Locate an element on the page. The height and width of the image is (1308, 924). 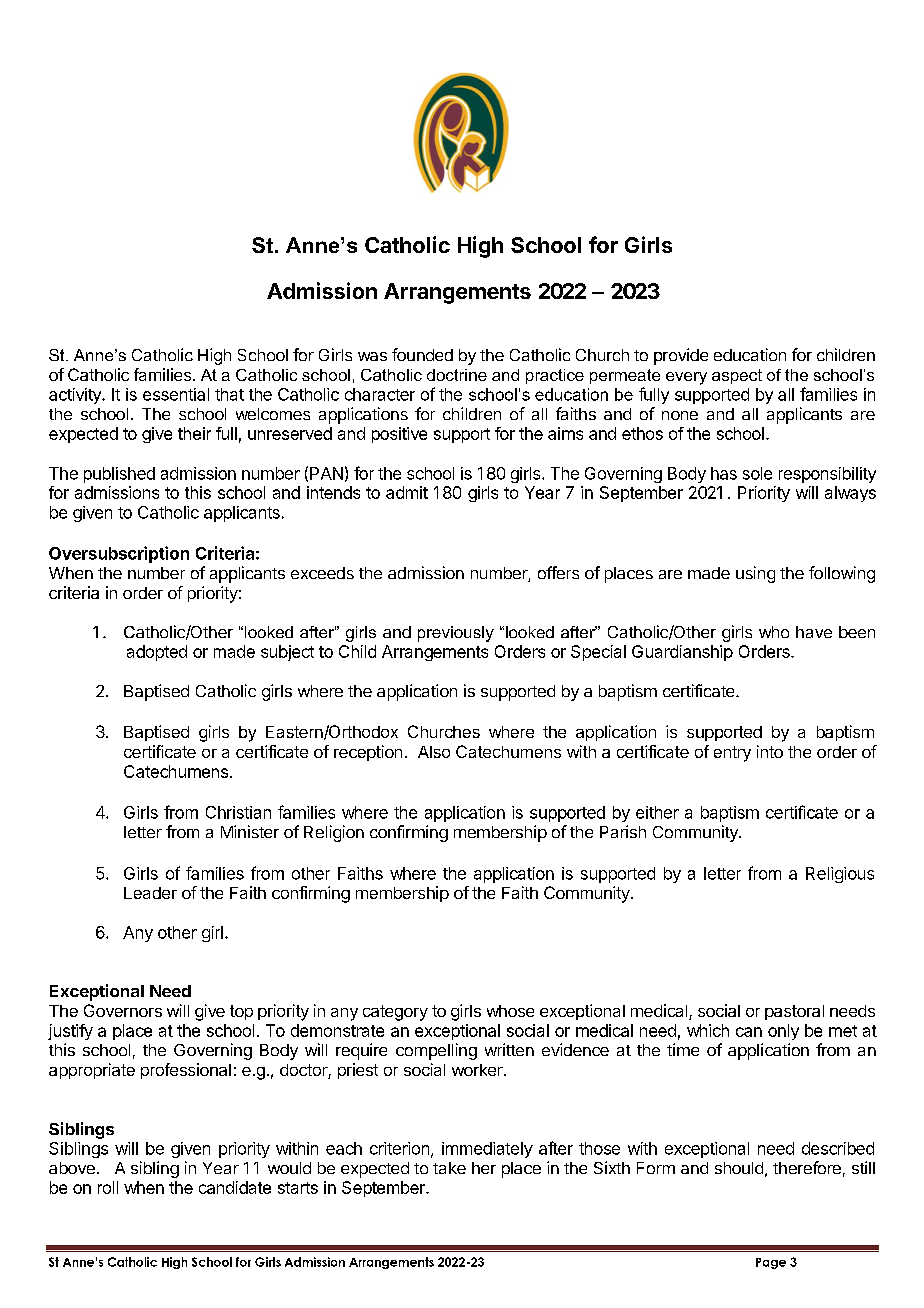
aspect is located at coordinates (737, 376).
